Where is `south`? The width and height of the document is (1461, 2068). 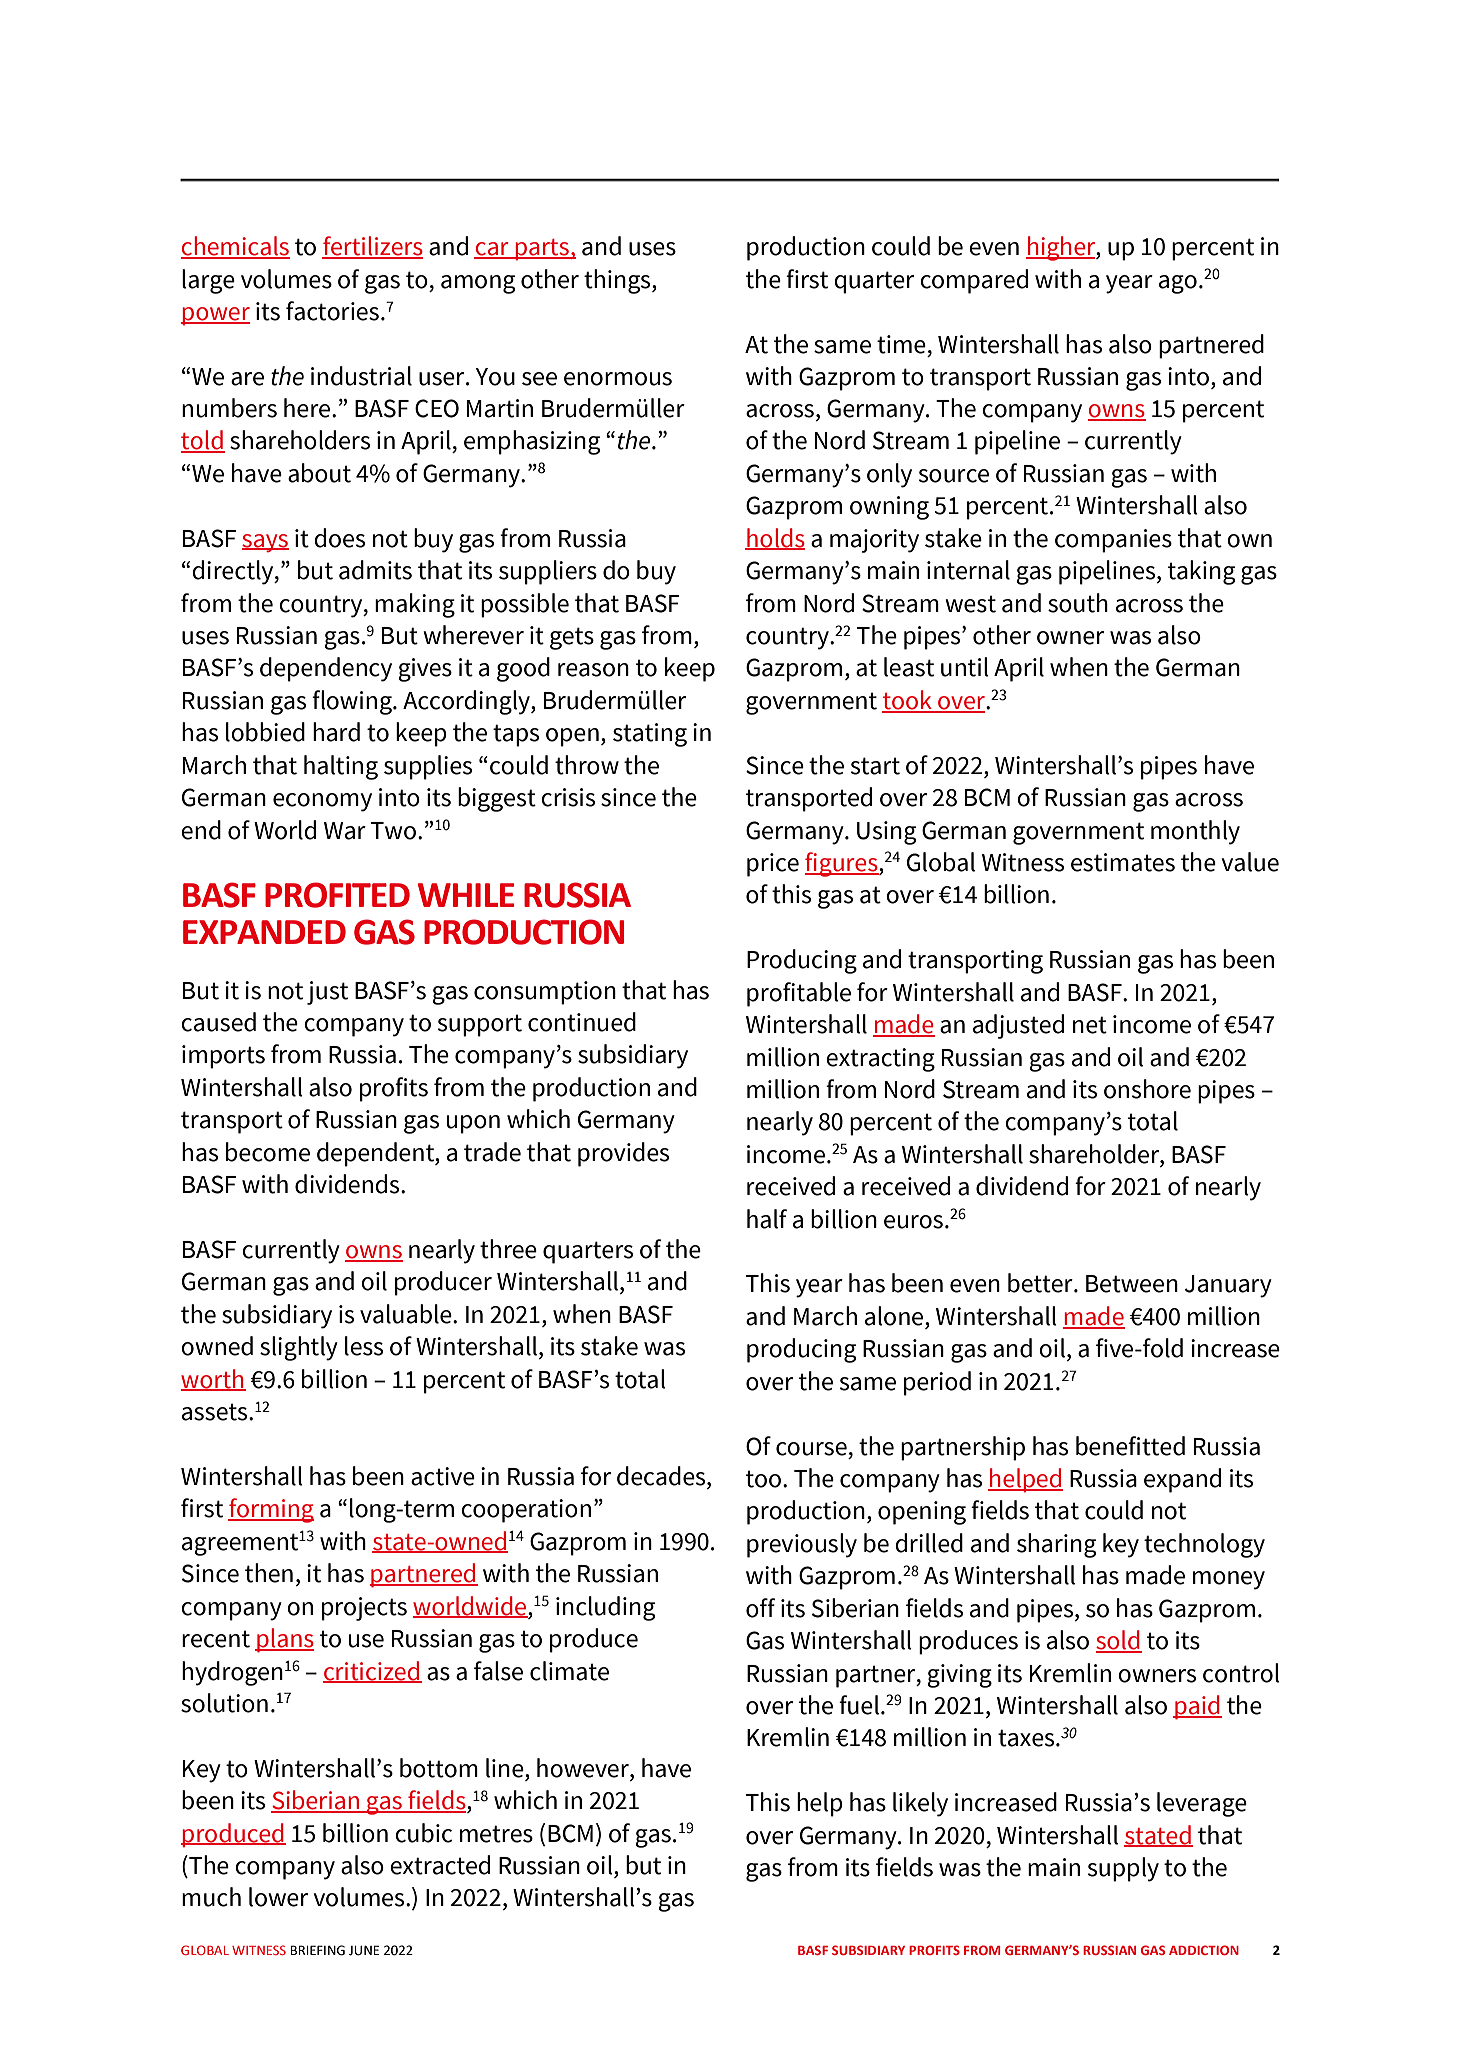 south is located at coordinates (1078, 603).
